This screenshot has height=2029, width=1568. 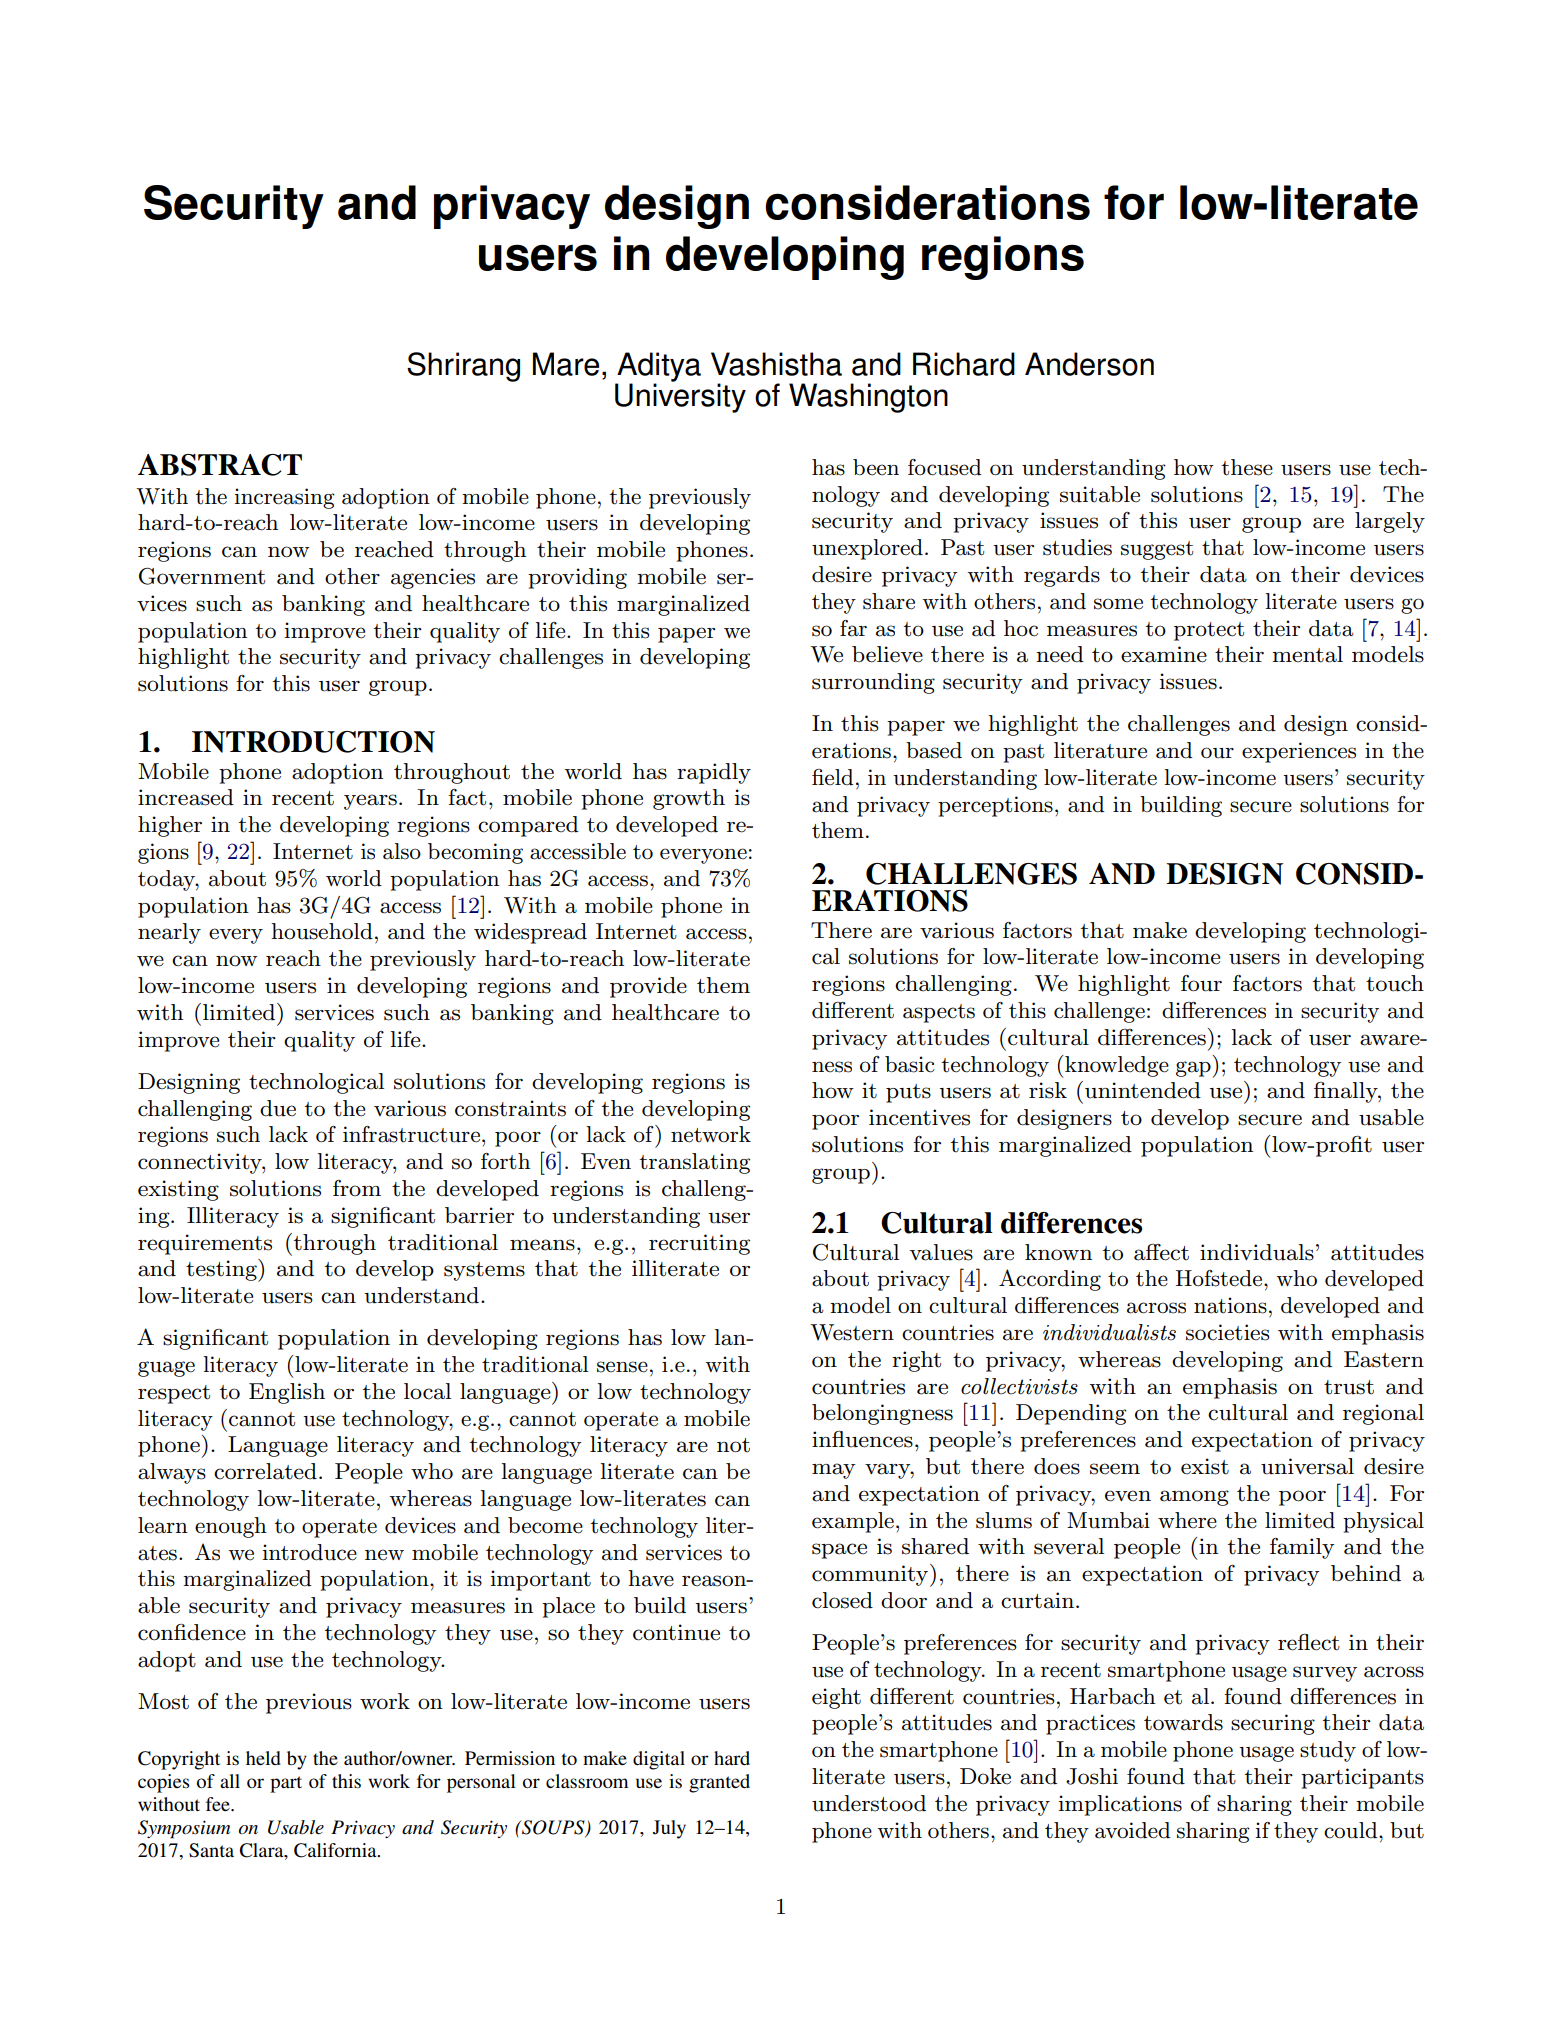 What do you see at coordinates (313, 742) in the screenshot?
I see `INTRODUCTION` at bounding box center [313, 742].
